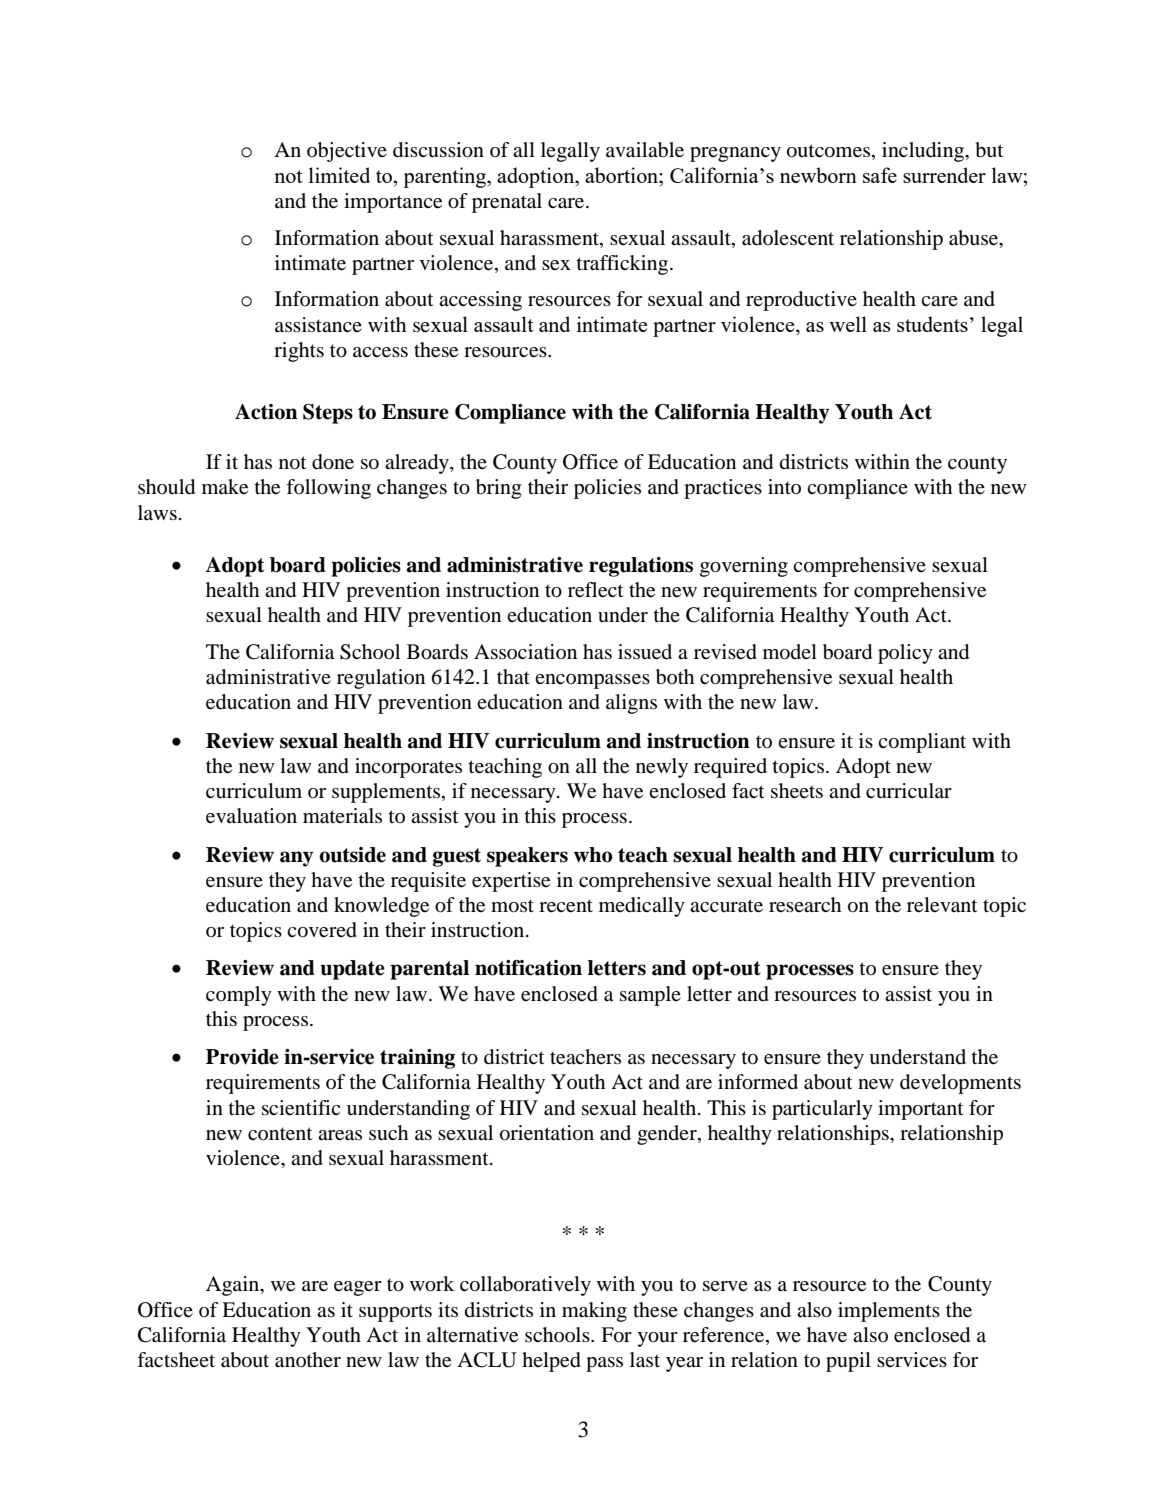  I want to click on limited, so click(339, 175).
